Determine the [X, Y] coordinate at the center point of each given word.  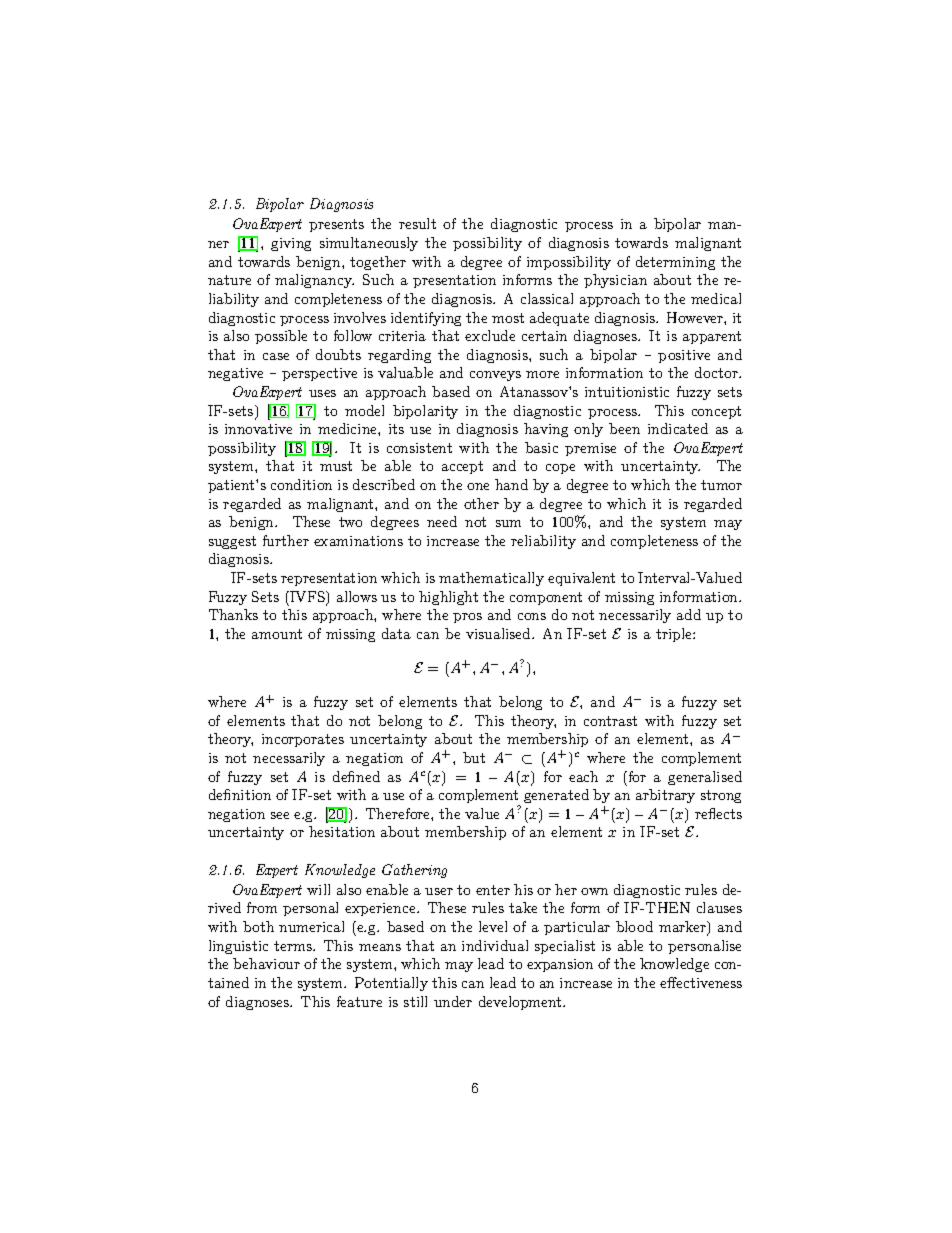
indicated [678, 428]
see [280, 815]
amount [277, 634]
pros [467, 618]
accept [462, 467]
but [474, 757]
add [689, 614]
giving [291, 244]
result [417, 223]
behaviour [266, 963]
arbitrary [665, 796]
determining [675, 263]
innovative [258, 429]
